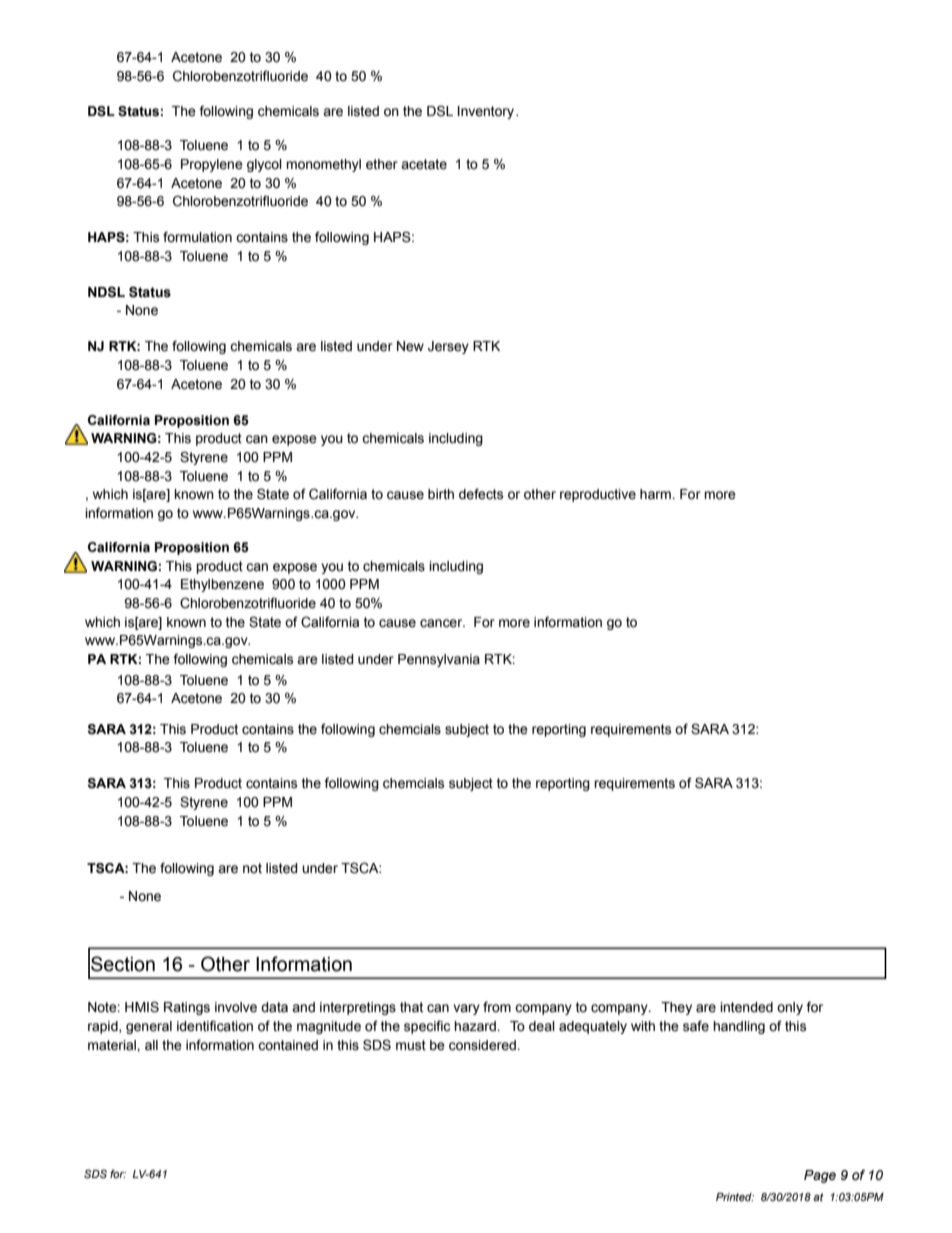 This document has height=1233, width=952. I want to click on harm, so click(656, 494).
